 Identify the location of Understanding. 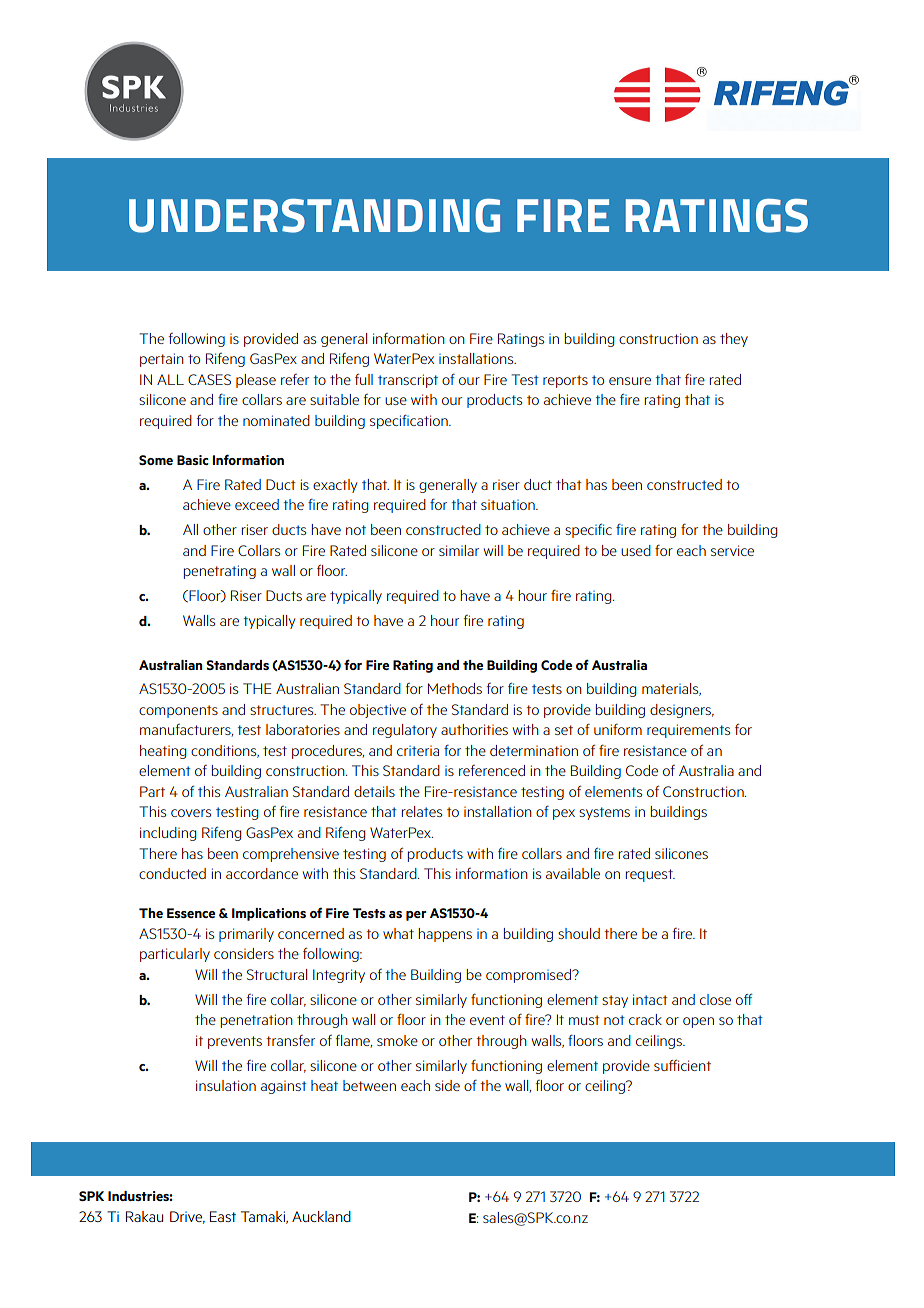
(314, 216).
